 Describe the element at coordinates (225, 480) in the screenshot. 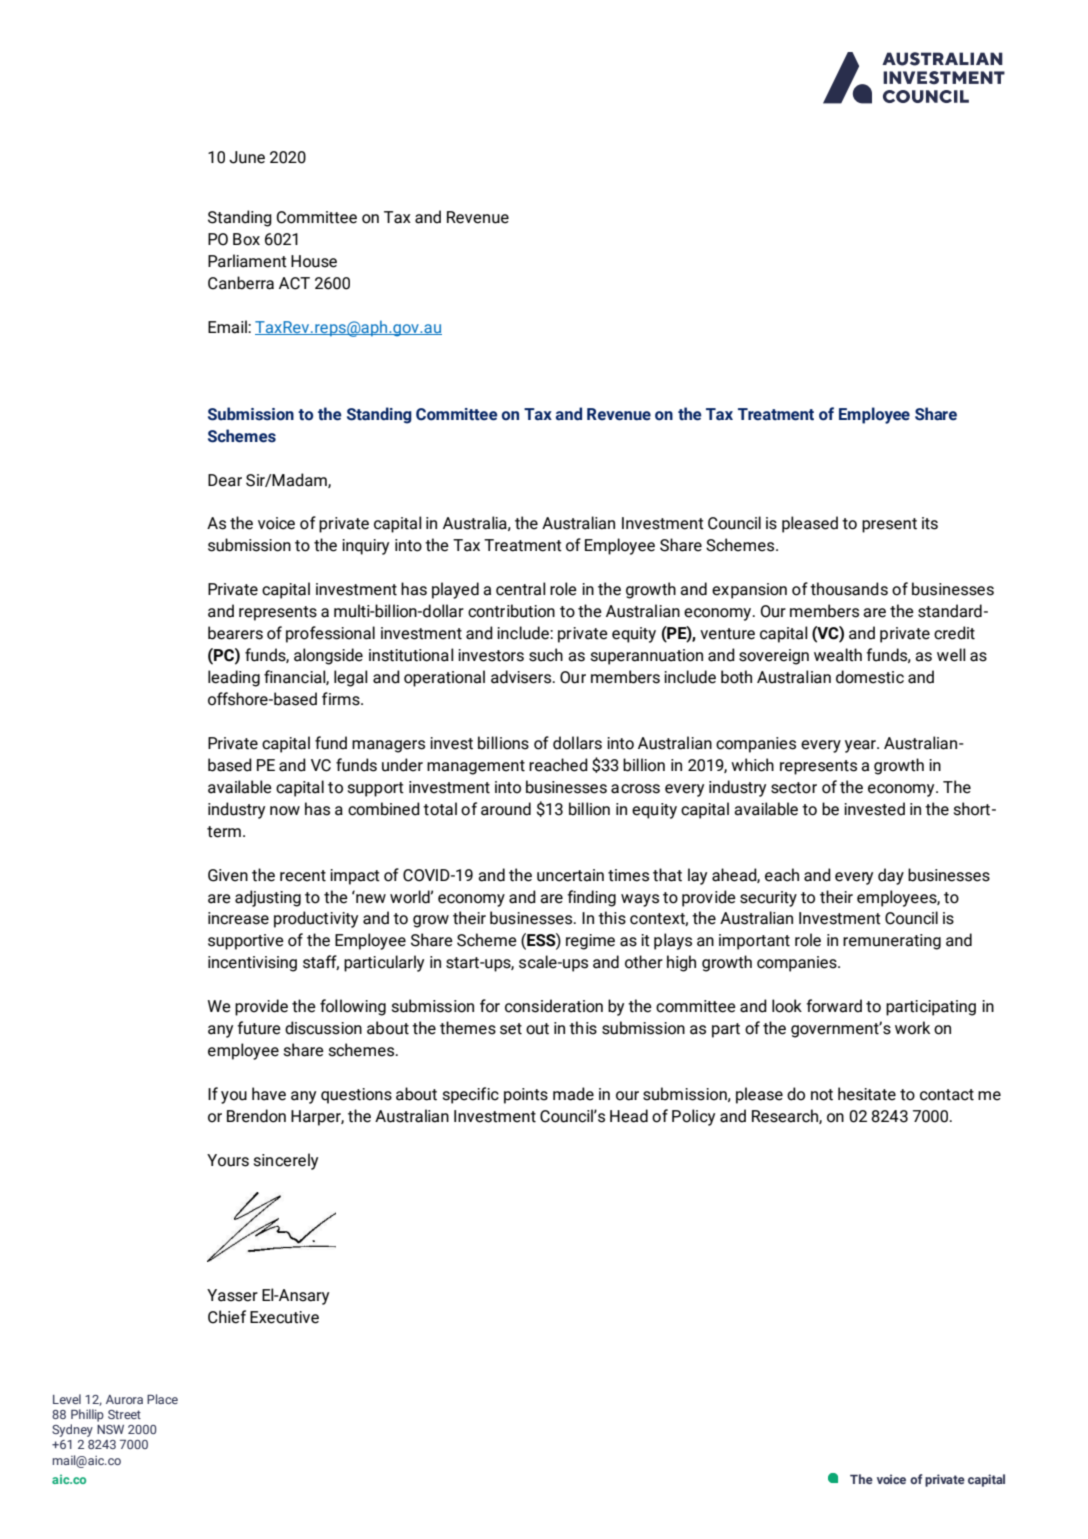

I see `Dear` at that location.
